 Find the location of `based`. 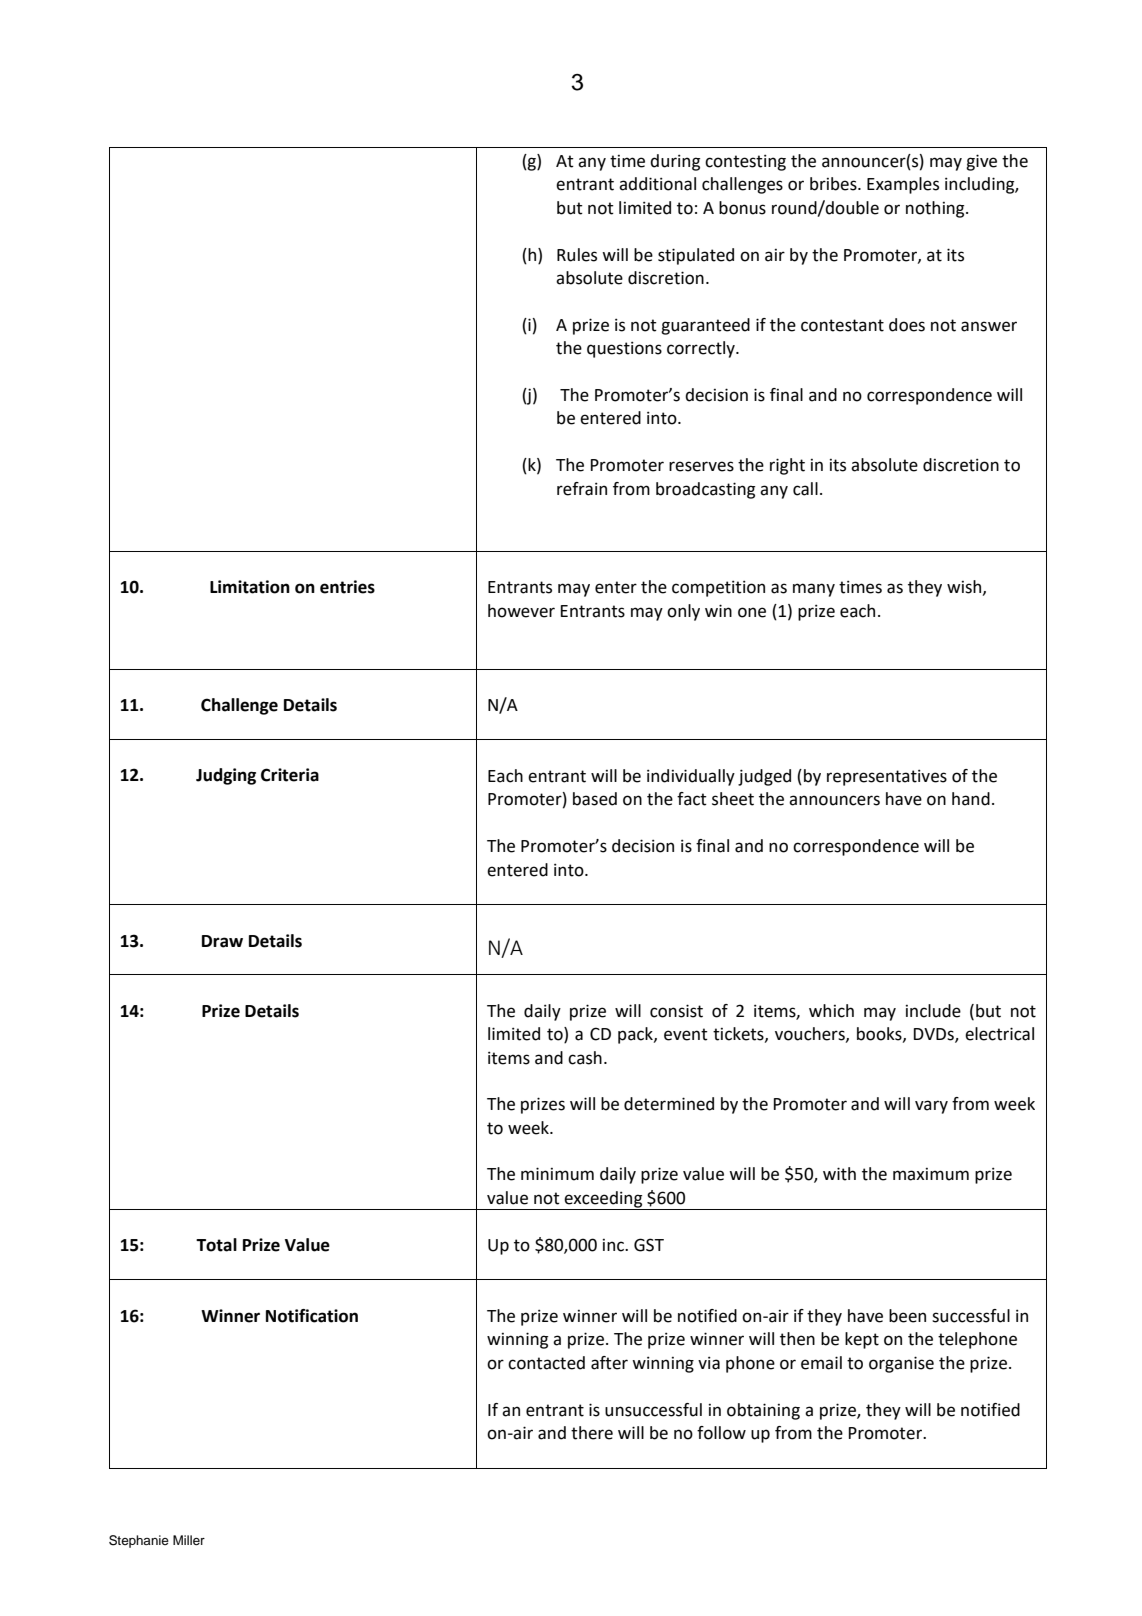

based is located at coordinates (595, 799).
